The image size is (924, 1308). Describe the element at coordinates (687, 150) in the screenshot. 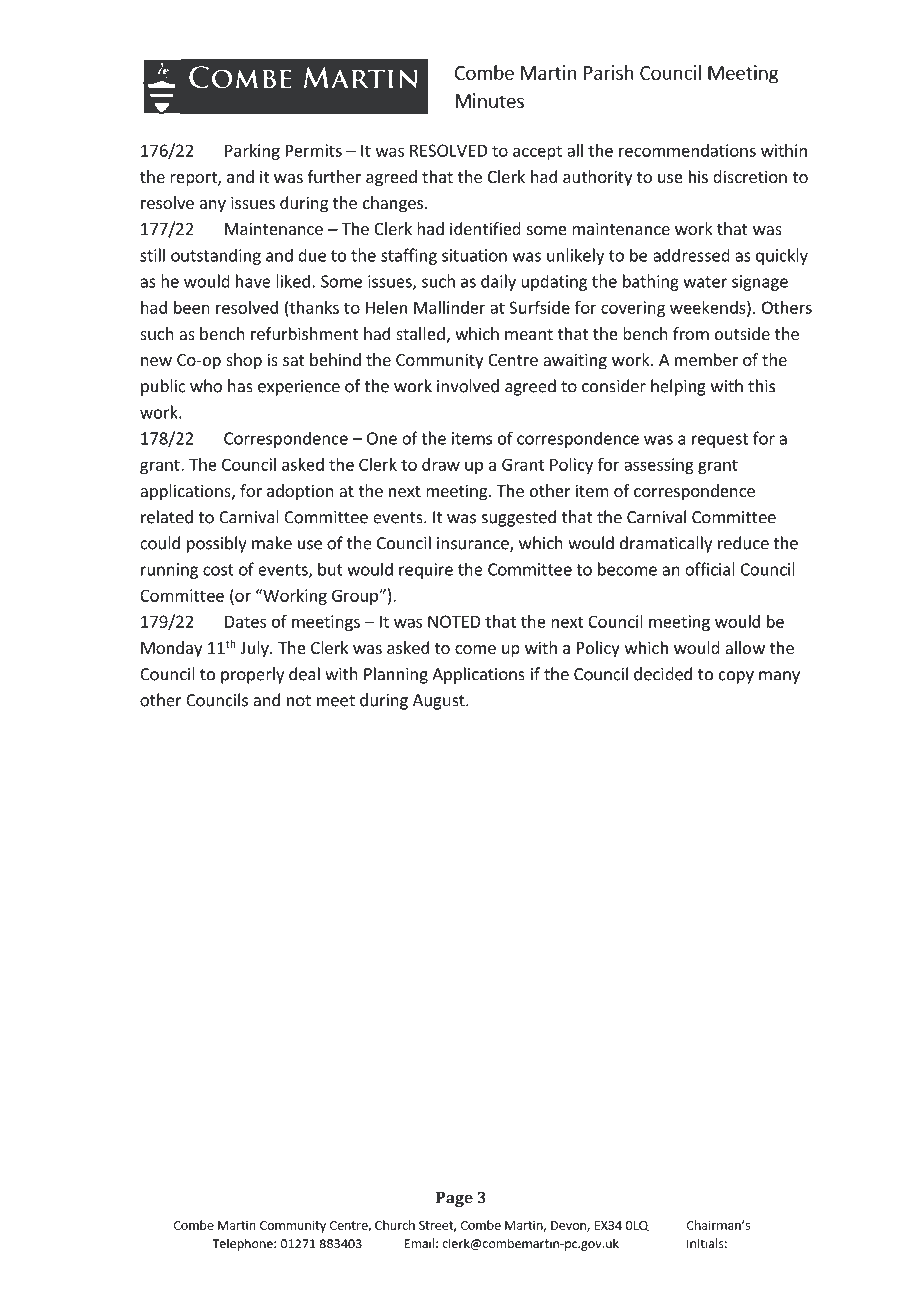

I see `recommendations` at that location.
